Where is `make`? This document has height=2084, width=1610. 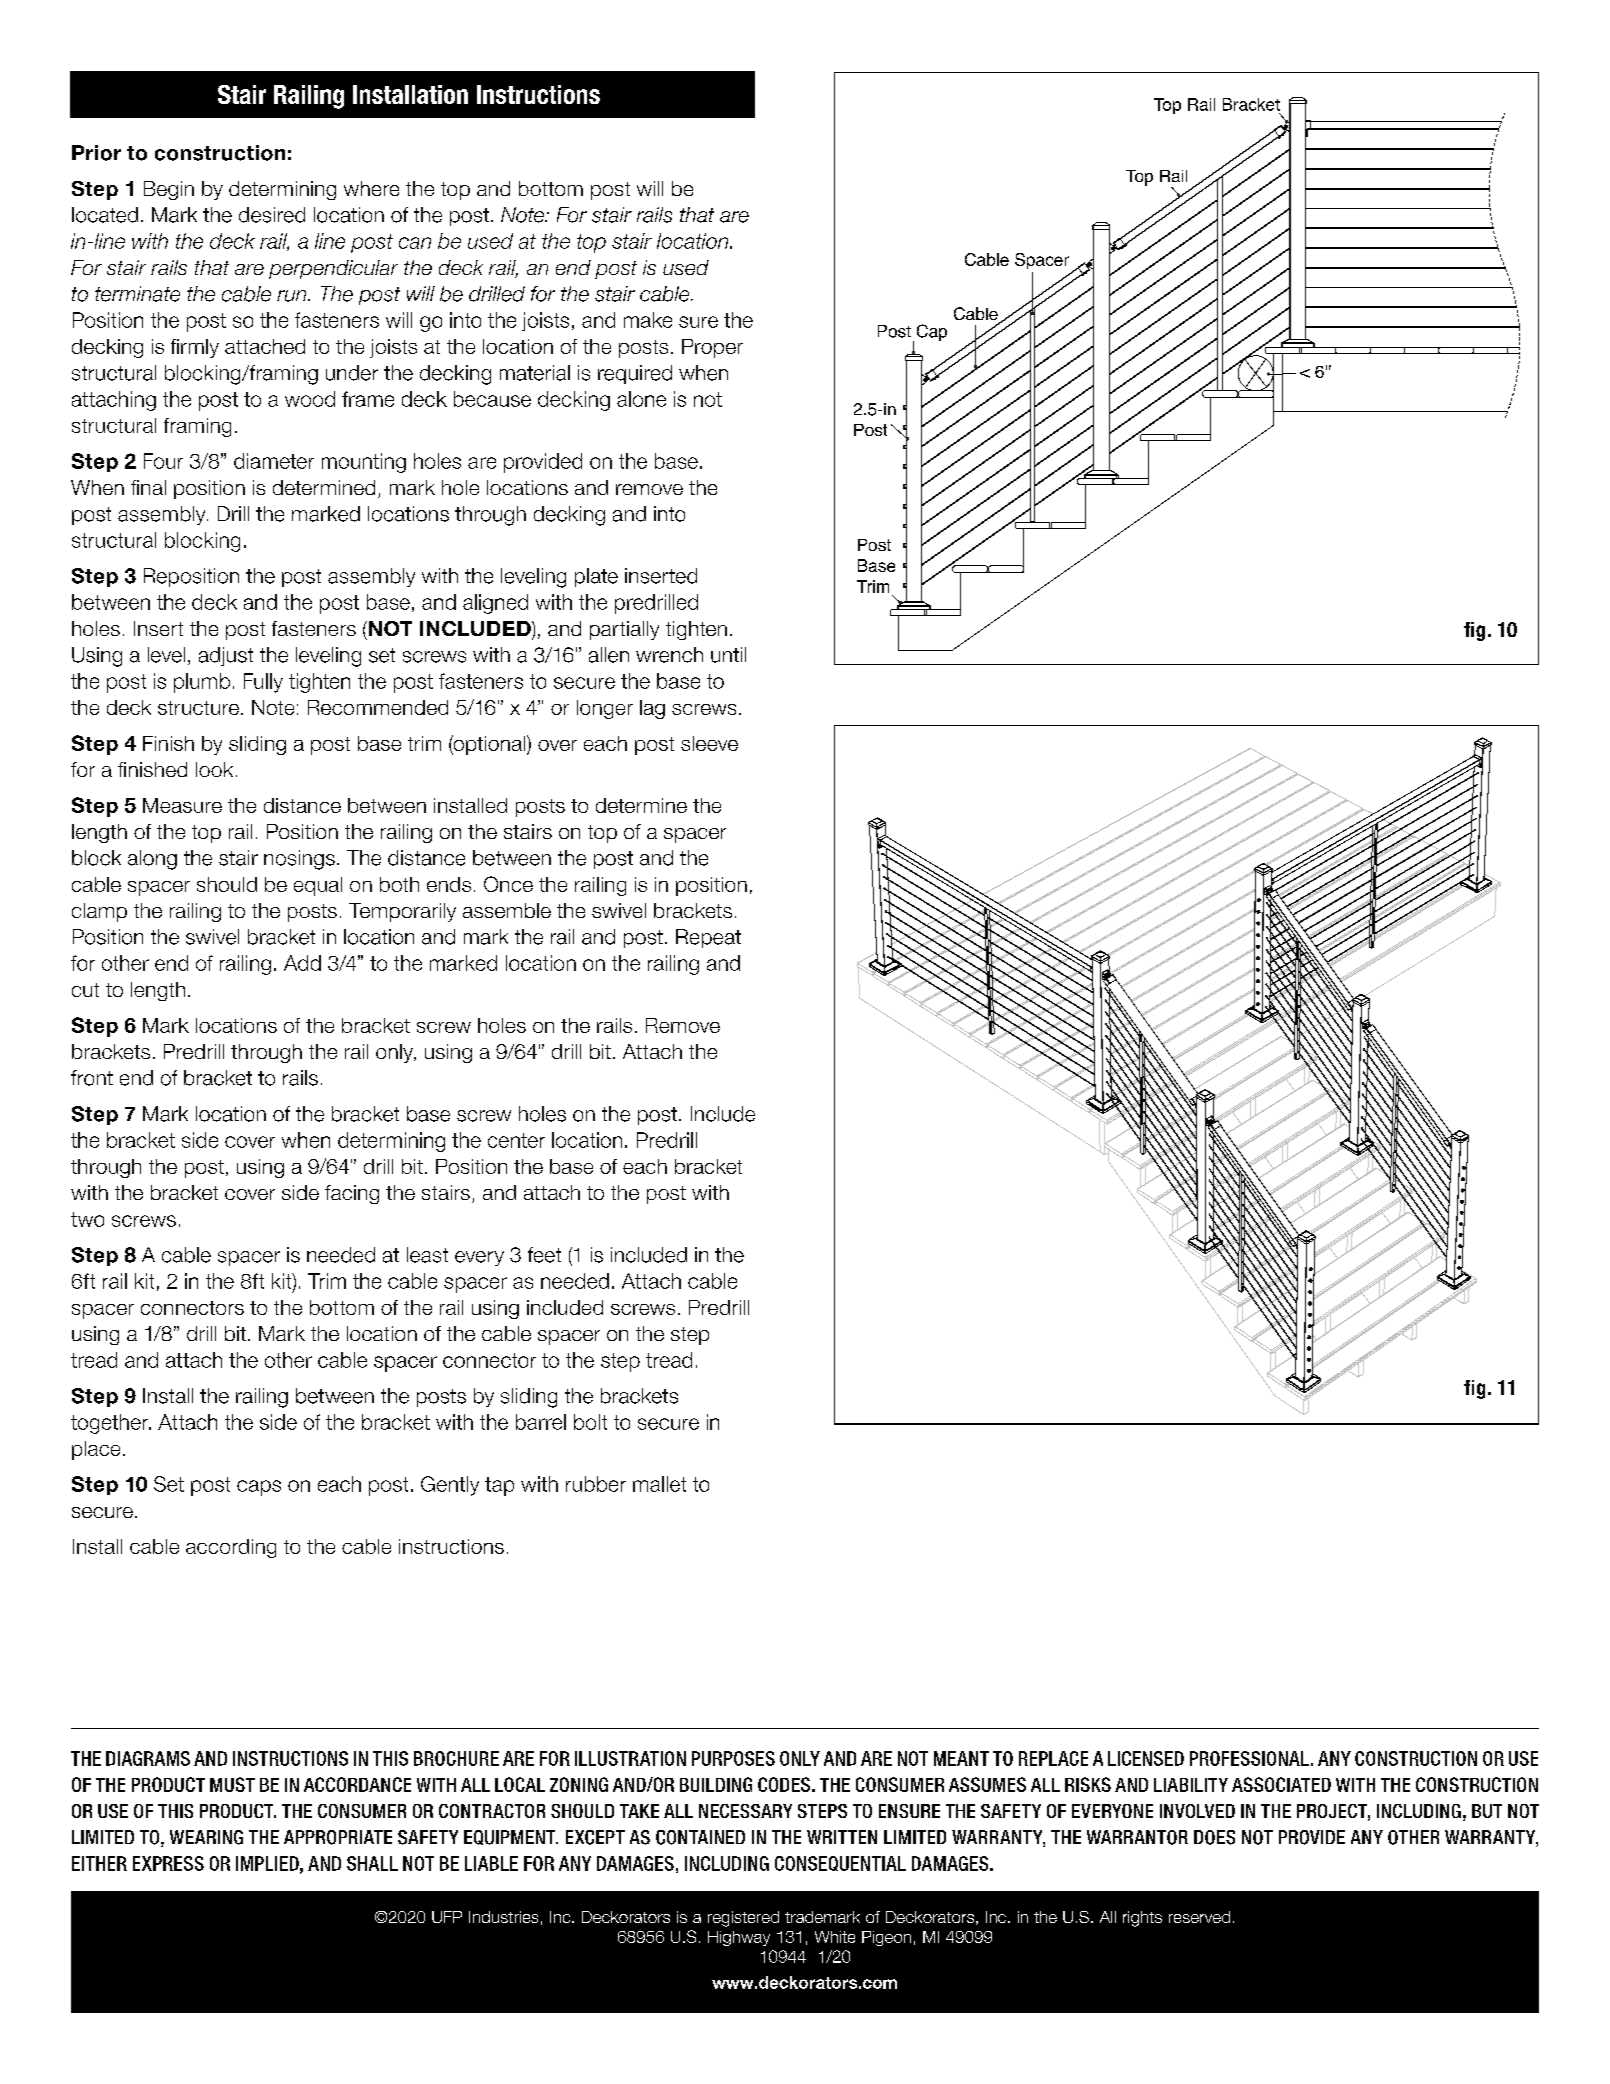
make is located at coordinates (648, 320).
